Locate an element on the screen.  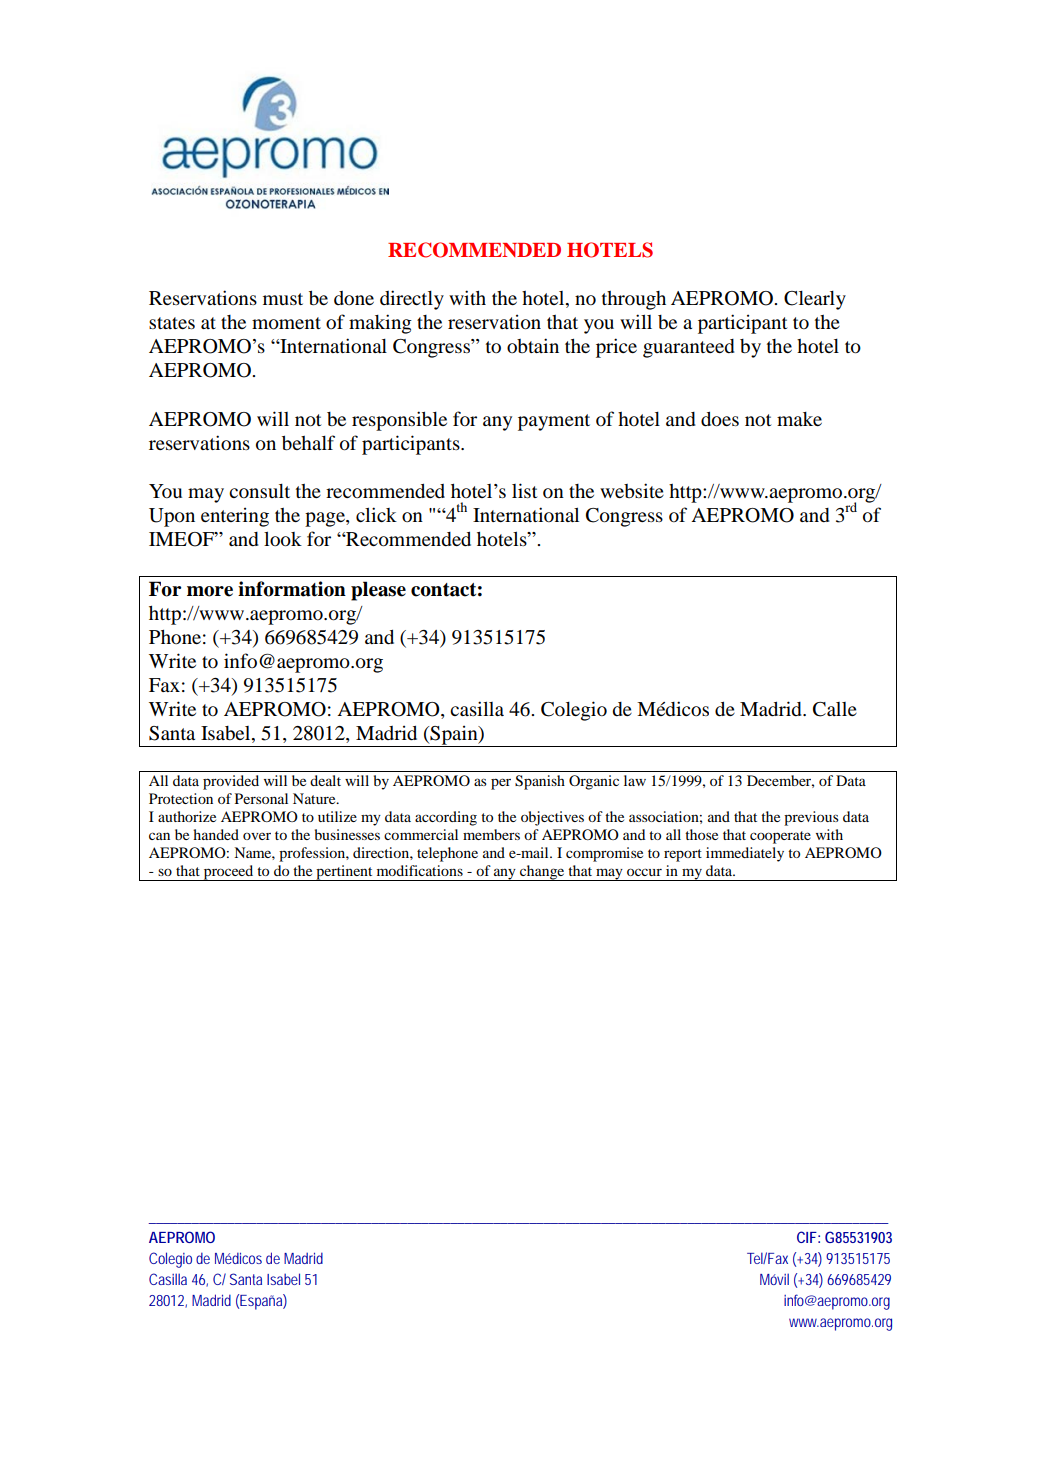
previous is located at coordinates (811, 818).
